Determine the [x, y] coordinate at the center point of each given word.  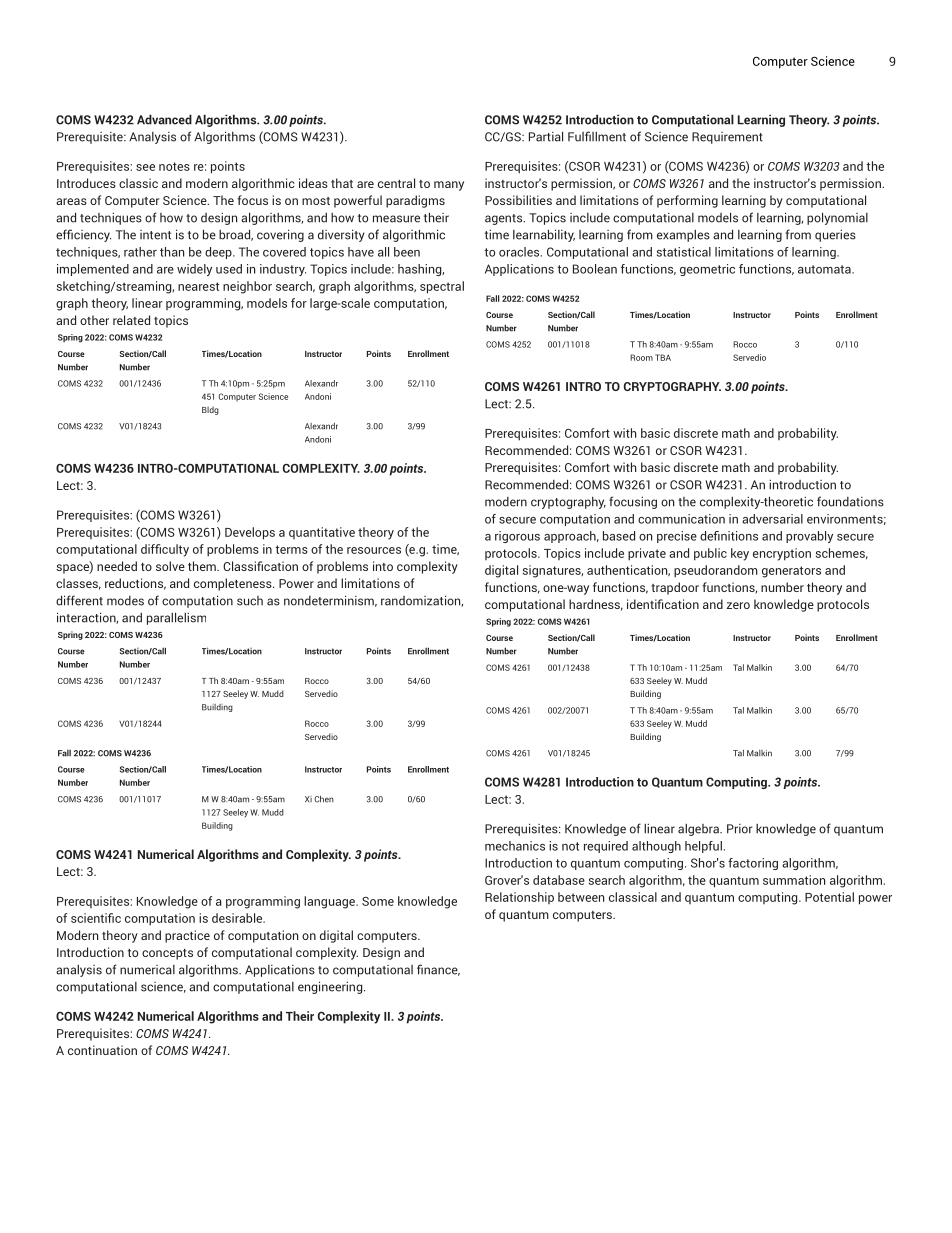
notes [174, 166]
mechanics [515, 846]
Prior [739, 829]
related [131, 320]
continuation [102, 1050]
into [383, 566]
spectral [442, 287]
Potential [829, 897]
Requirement [727, 138]
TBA [663, 357]
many [449, 186]
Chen [324, 799]
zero [738, 605]
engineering [331, 987]
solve [170, 566]
